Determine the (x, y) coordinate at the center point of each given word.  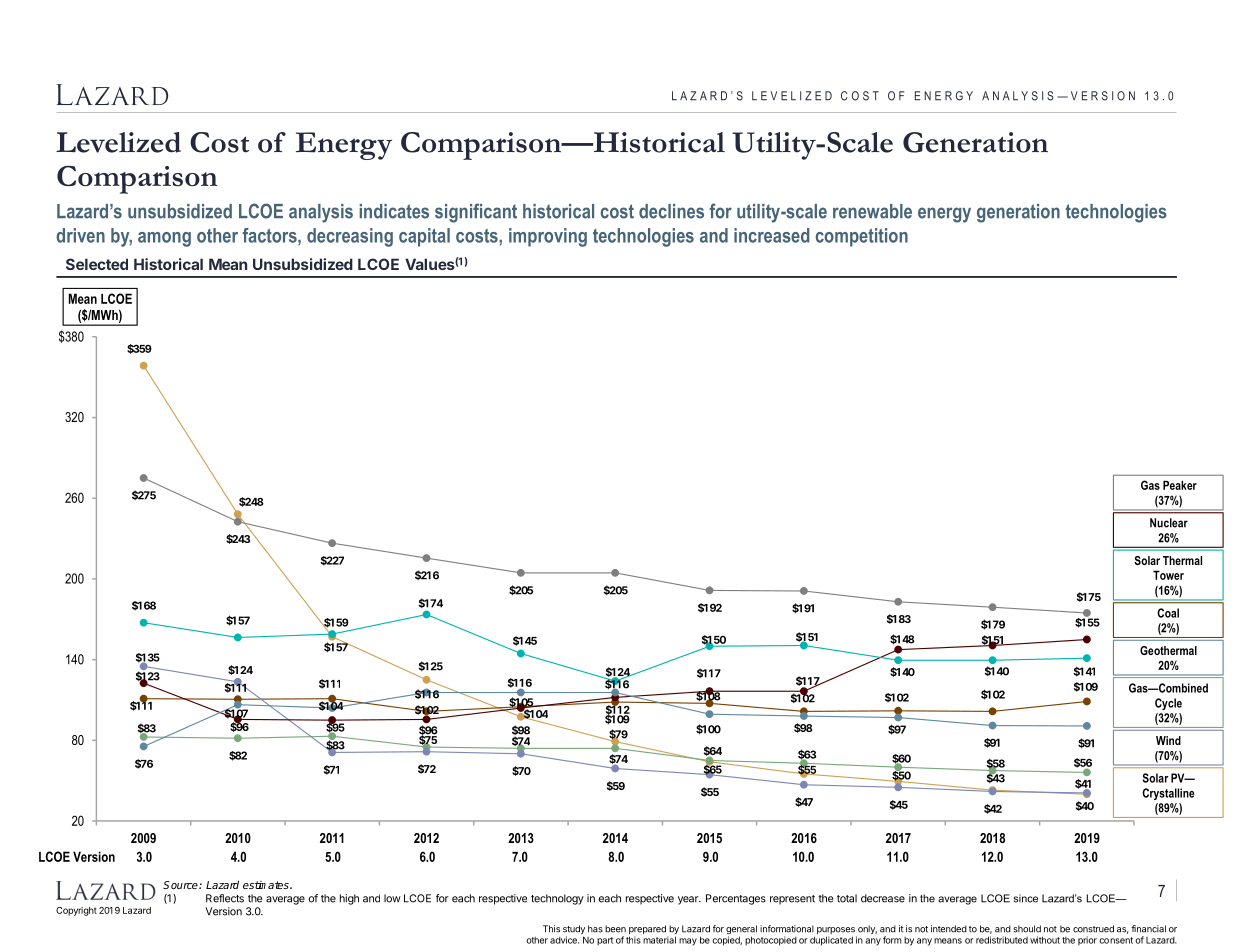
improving (548, 237)
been (615, 929)
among (164, 239)
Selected (97, 264)
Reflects (225, 898)
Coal (1168, 613)
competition (862, 237)
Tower (1168, 575)
